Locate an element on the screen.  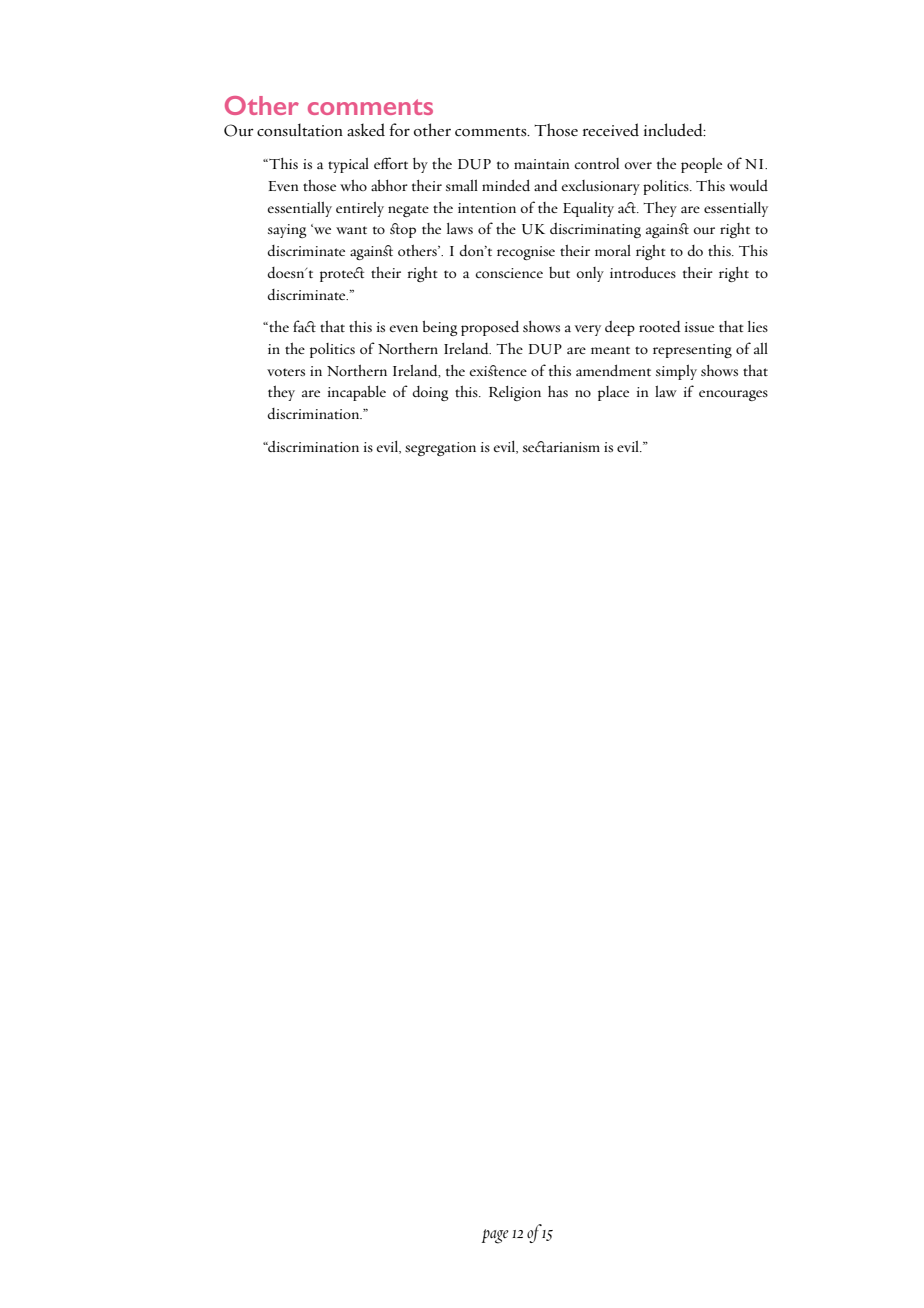
segregation is located at coordinates (440, 449).
